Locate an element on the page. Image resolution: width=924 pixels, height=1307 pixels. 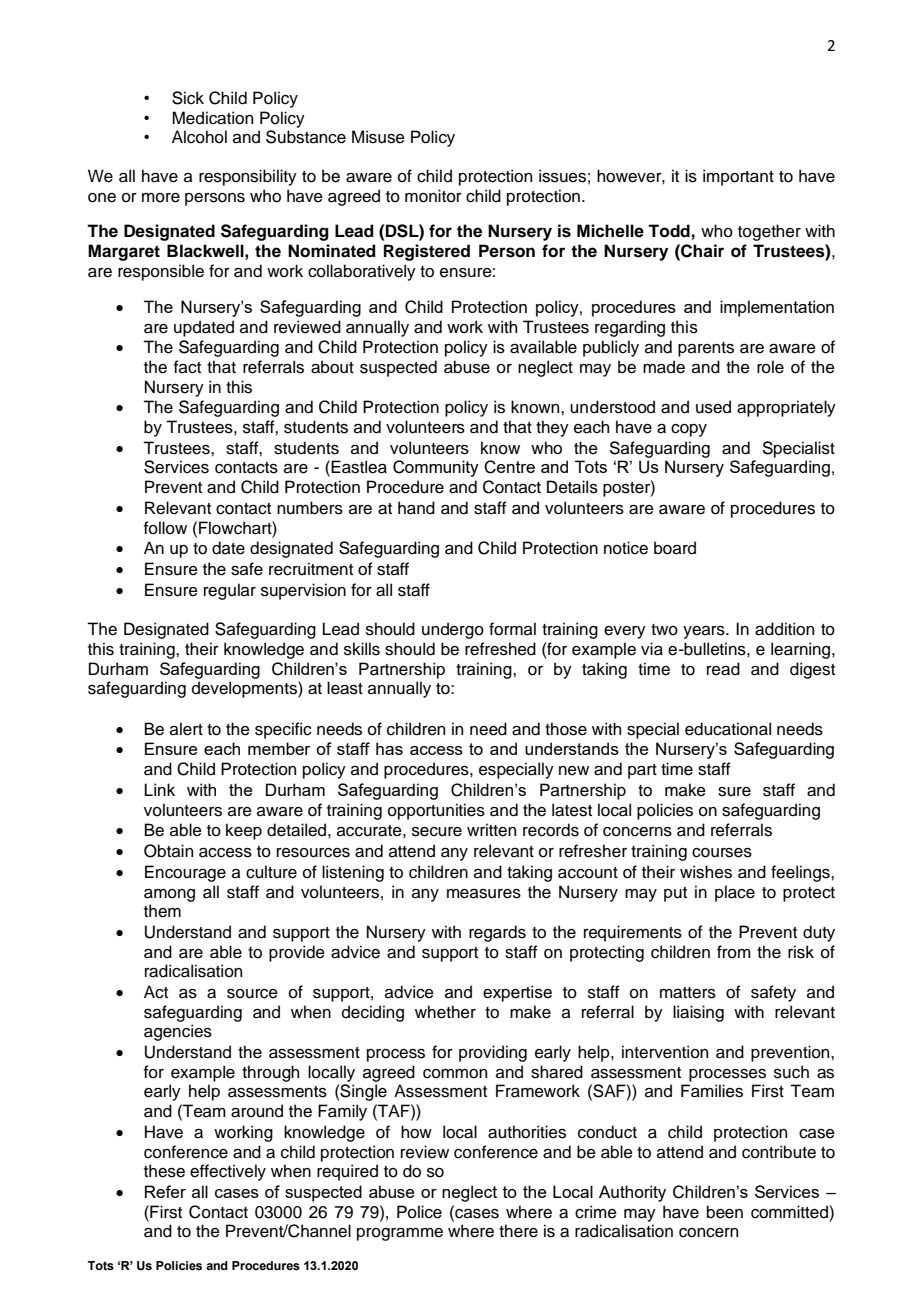
these is located at coordinates (164, 1171).
